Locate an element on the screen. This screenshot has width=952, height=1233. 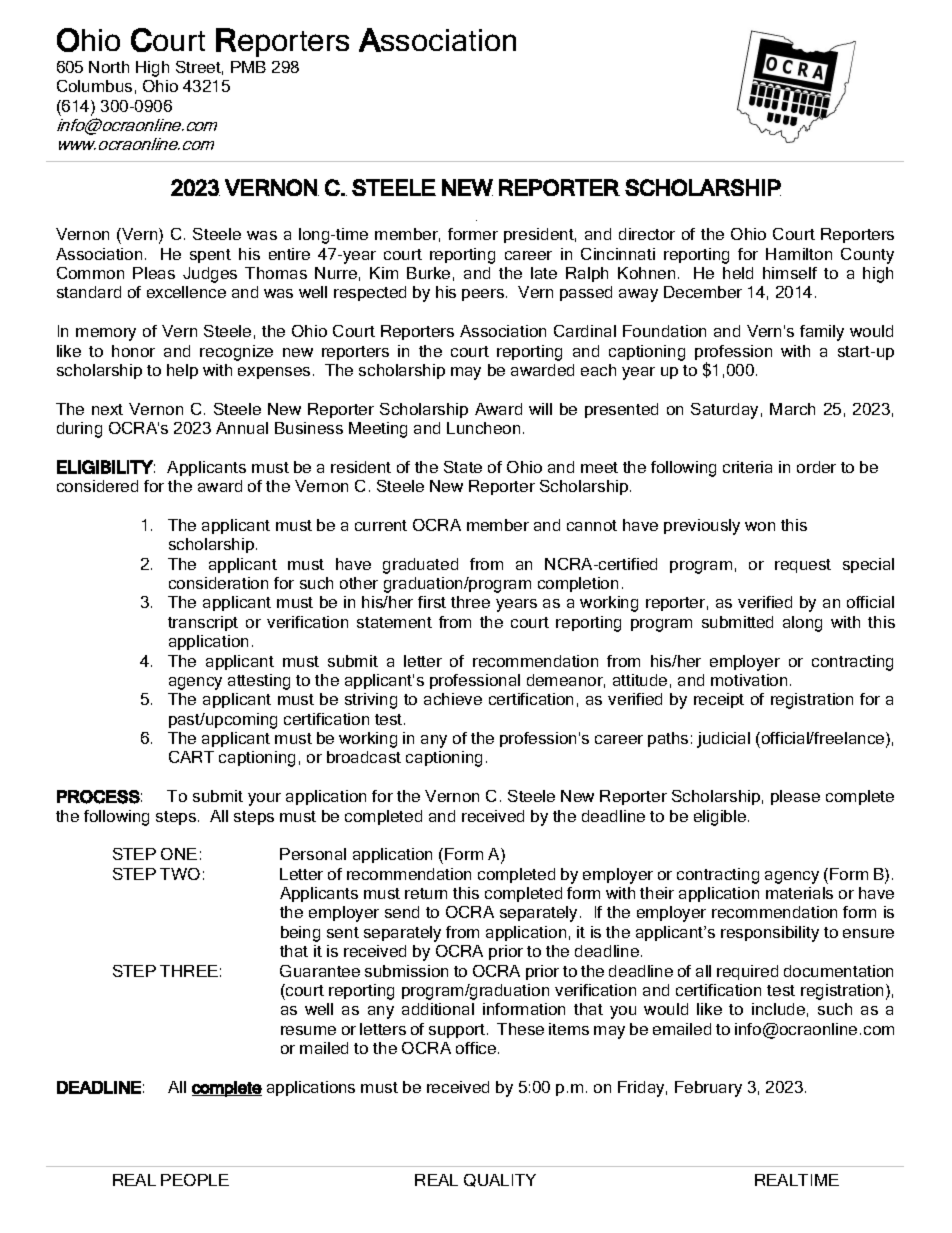
PEOPLE is located at coordinates (195, 1180).
